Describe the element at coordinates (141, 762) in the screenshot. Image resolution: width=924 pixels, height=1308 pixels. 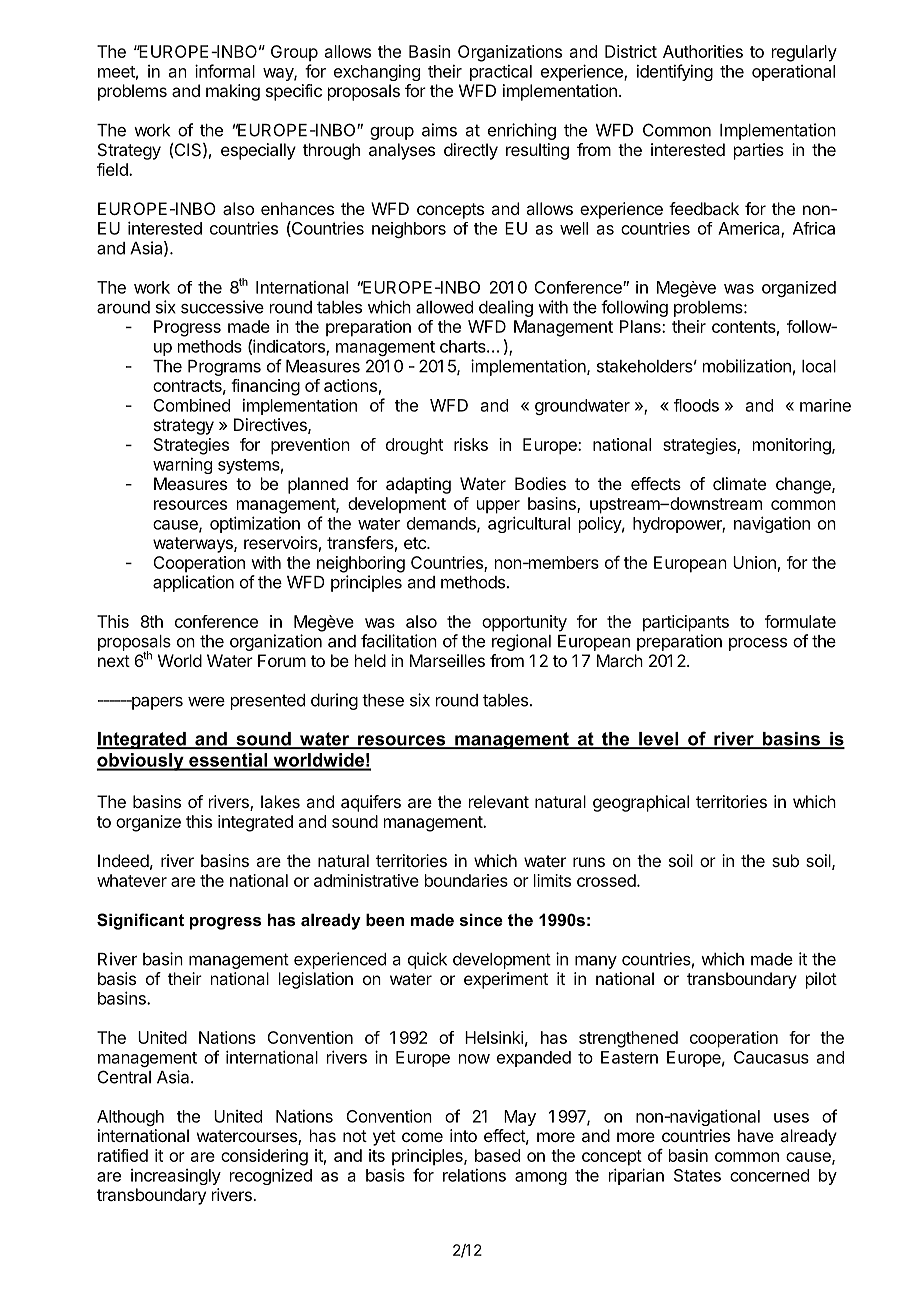
I see `obviously` at that location.
